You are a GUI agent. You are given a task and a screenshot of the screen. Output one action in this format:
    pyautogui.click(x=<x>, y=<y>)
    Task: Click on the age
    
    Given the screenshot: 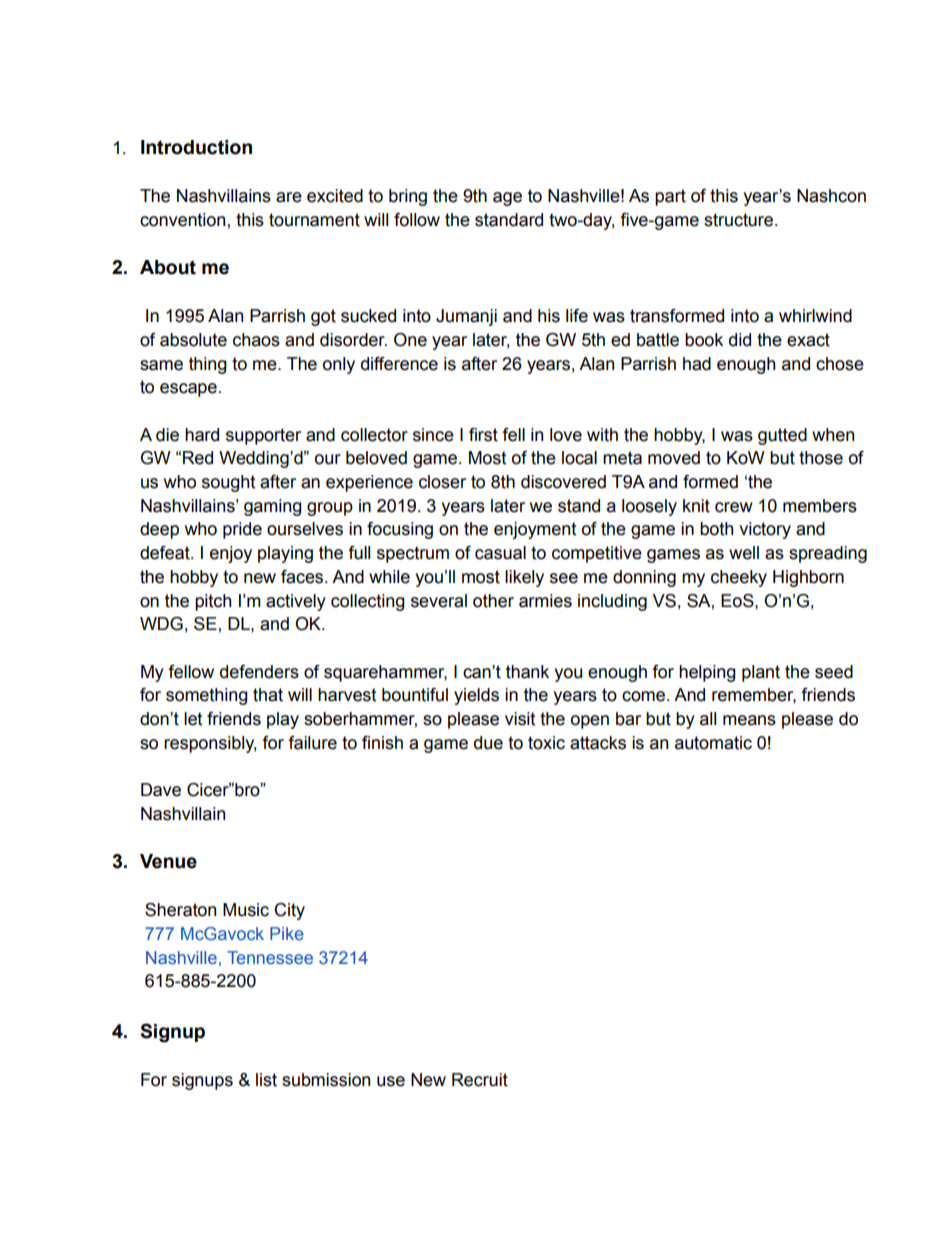 What is the action you would take?
    pyautogui.click(x=507, y=199)
